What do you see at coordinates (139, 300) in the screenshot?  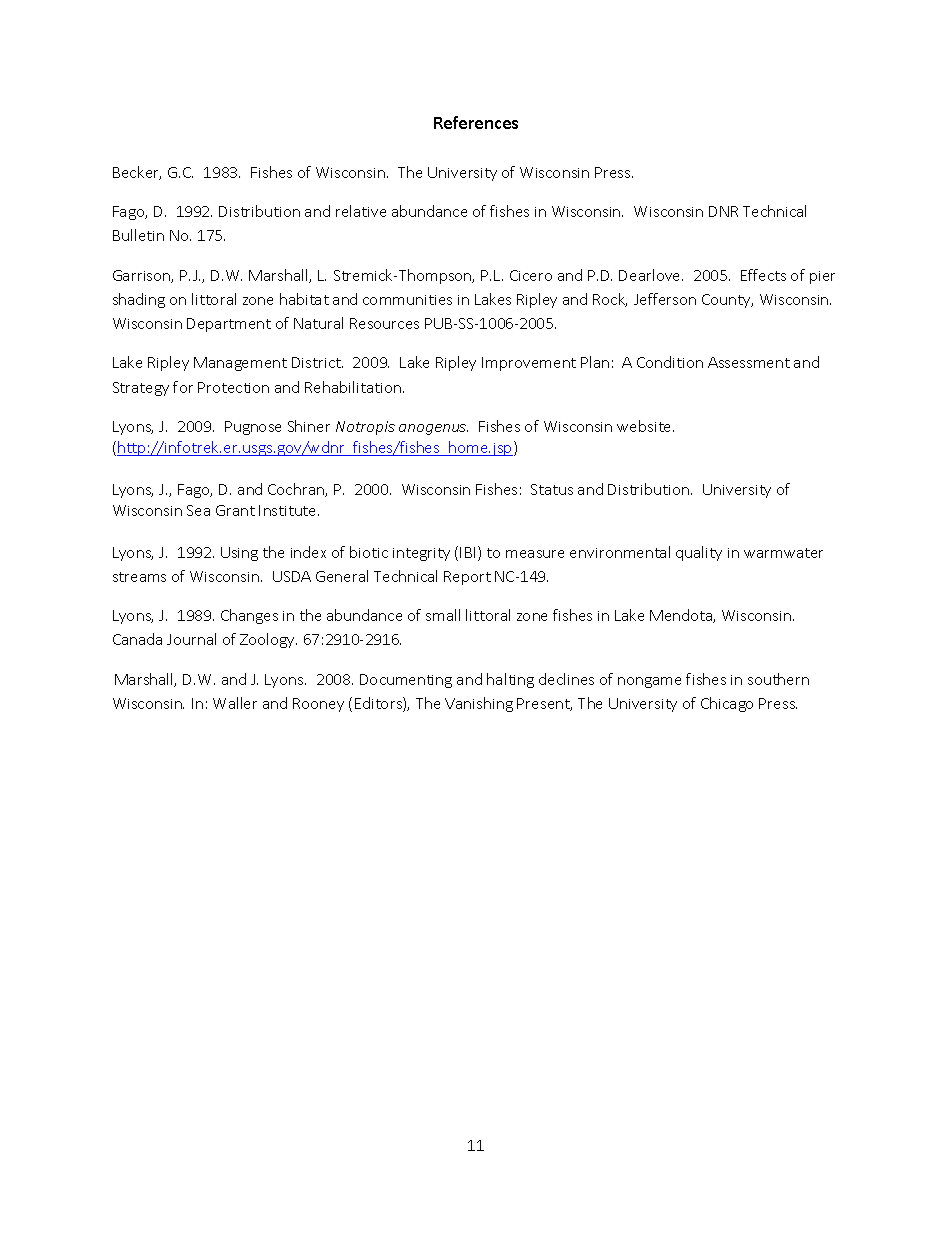 I see `shading` at bounding box center [139, 300].
